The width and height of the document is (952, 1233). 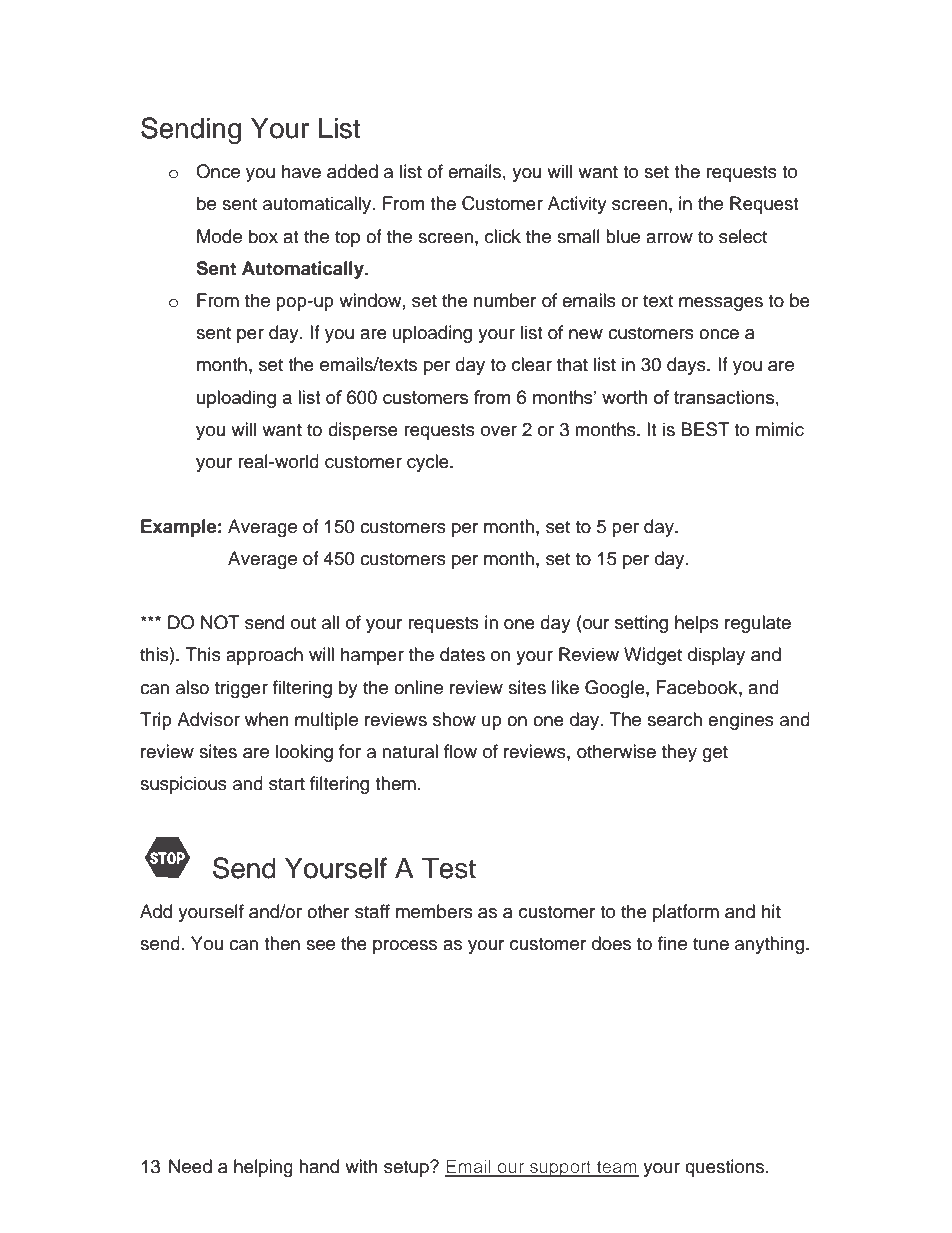 I want to click on Mode, so click(x=219, y=236).
